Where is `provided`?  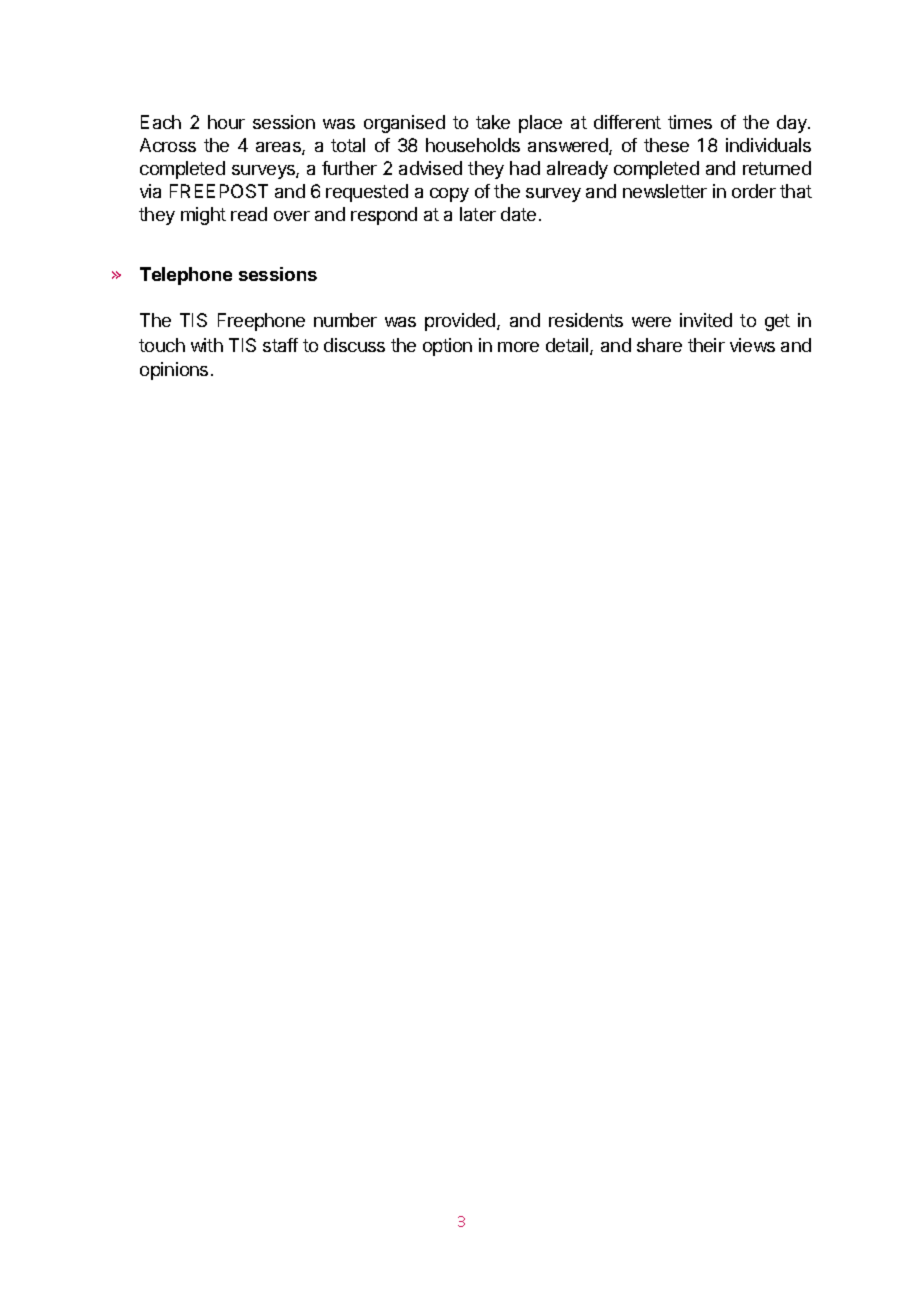
provided is located at coordinates (461, 322).
